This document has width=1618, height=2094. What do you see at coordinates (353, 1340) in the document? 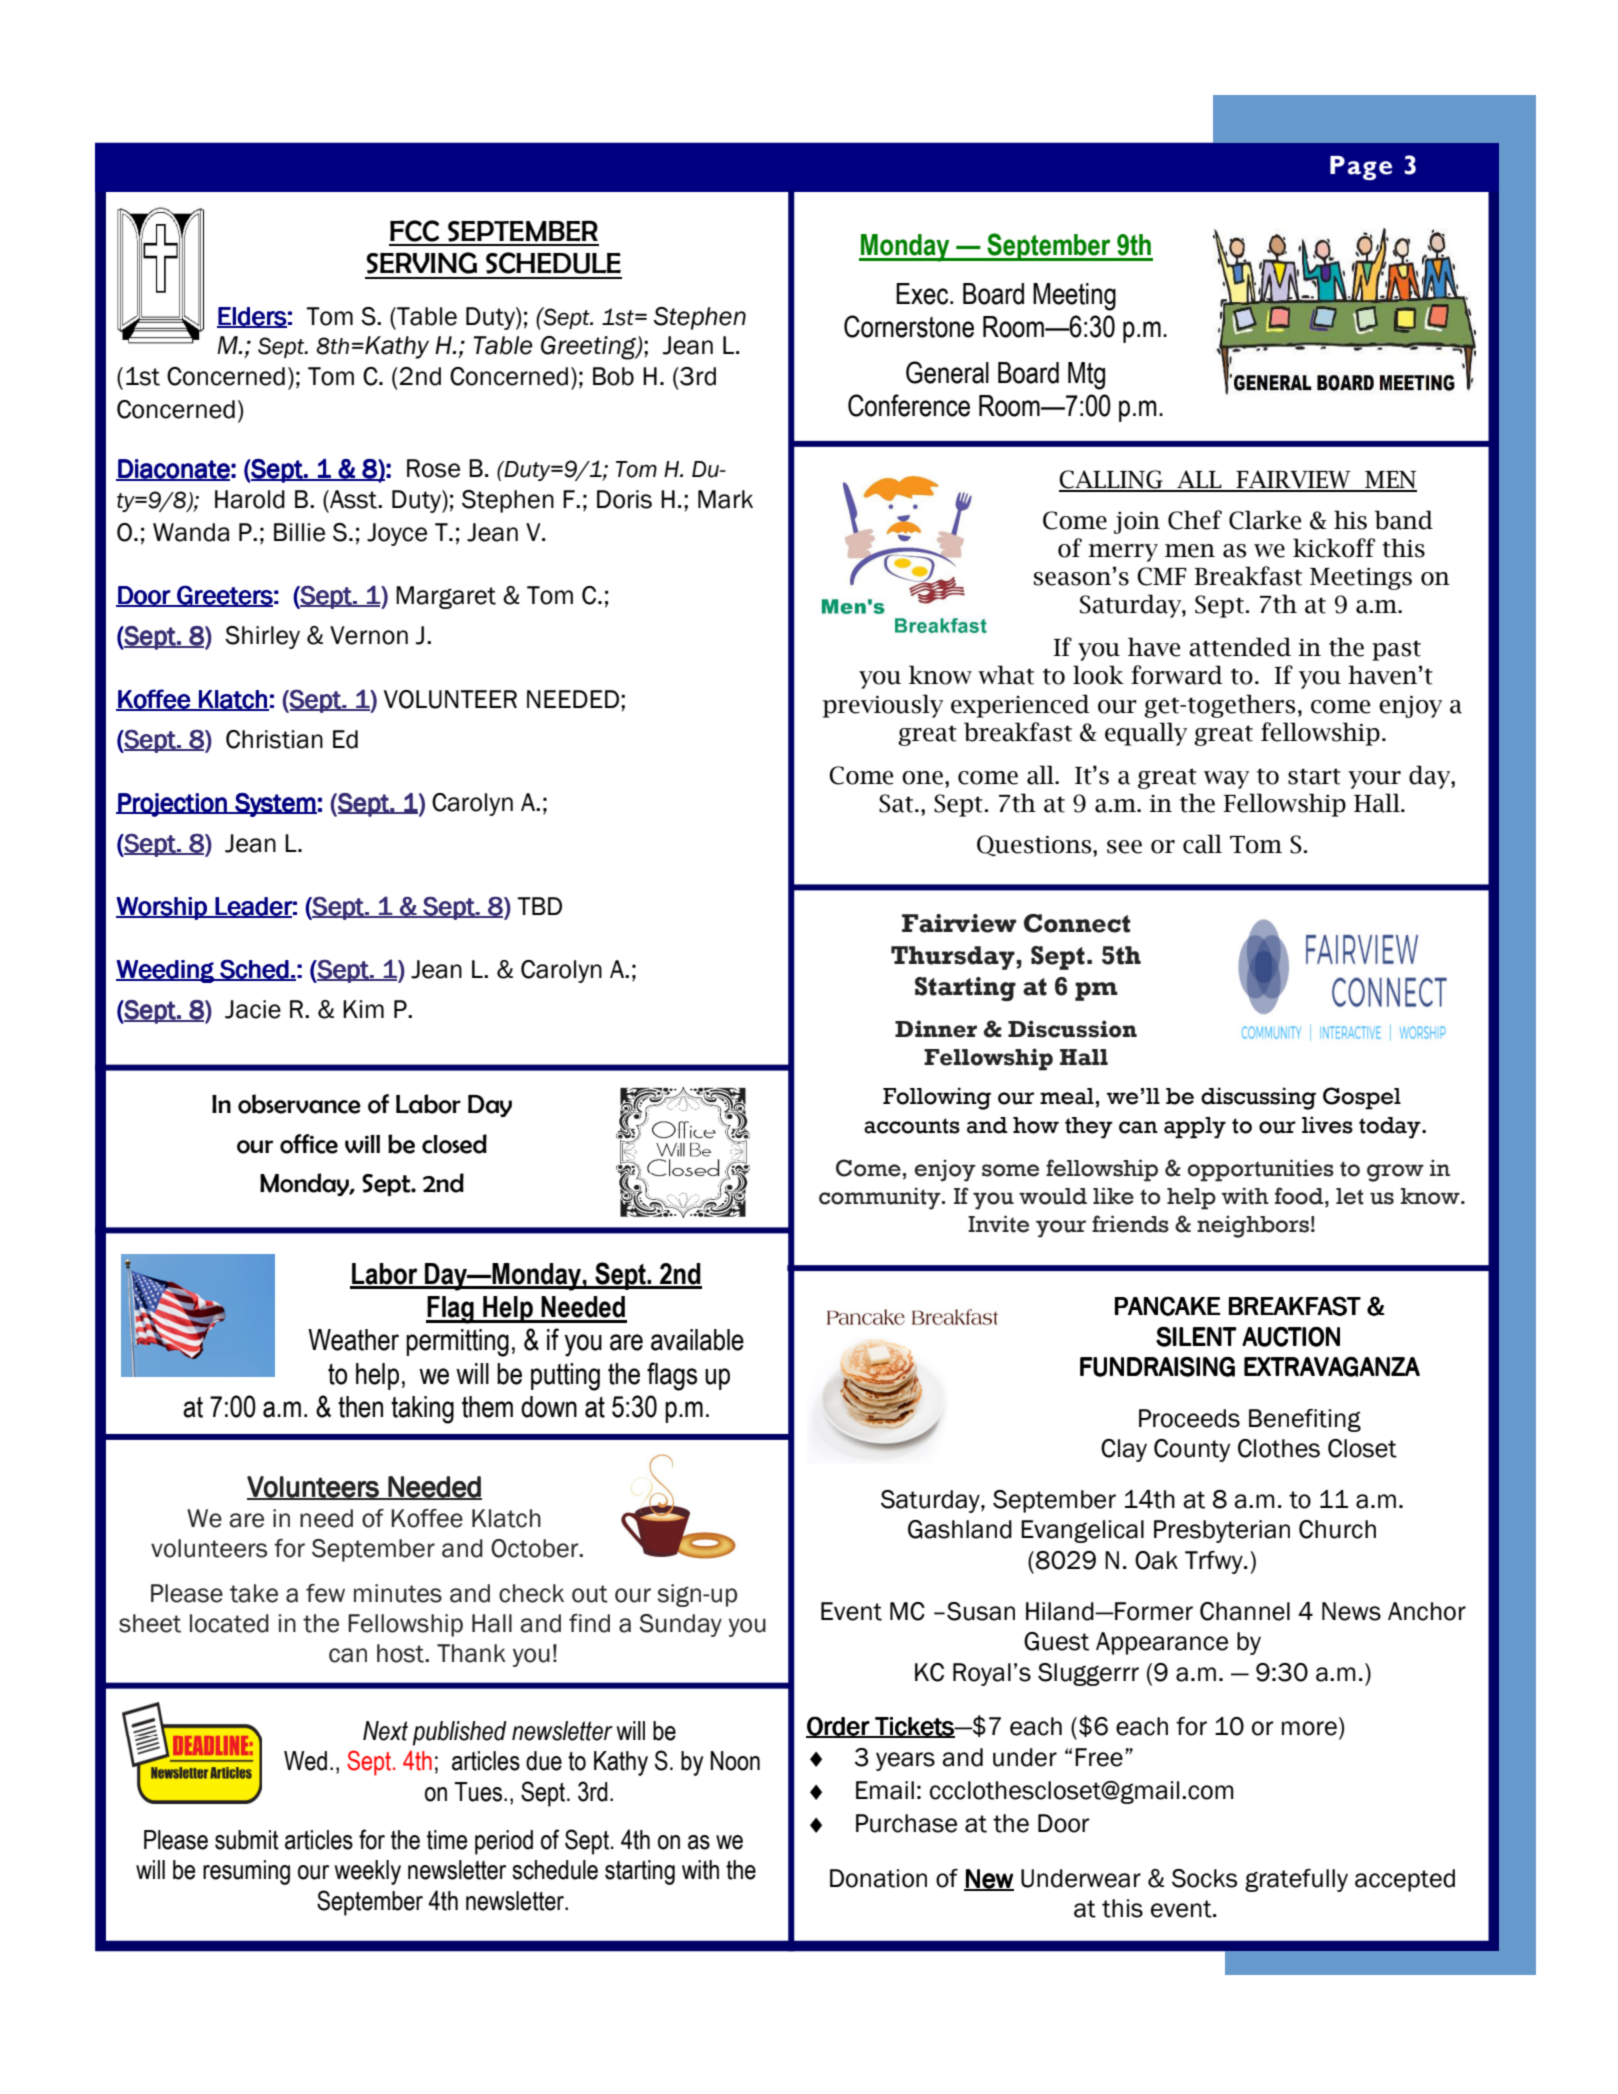
I see `Weather` at bounding box center [353, 1340].
